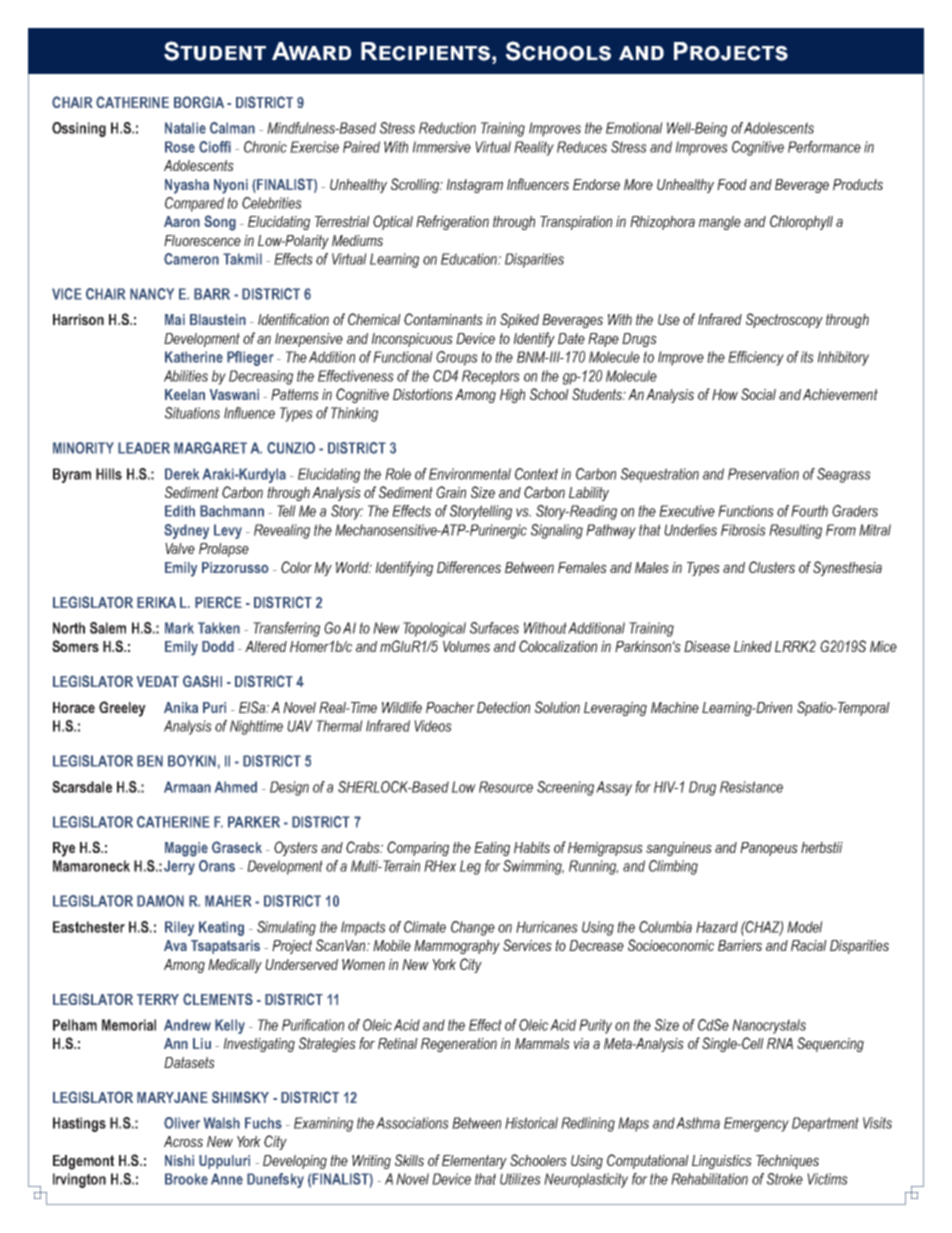  I want to click on BORGIA, so click(199, 102).
